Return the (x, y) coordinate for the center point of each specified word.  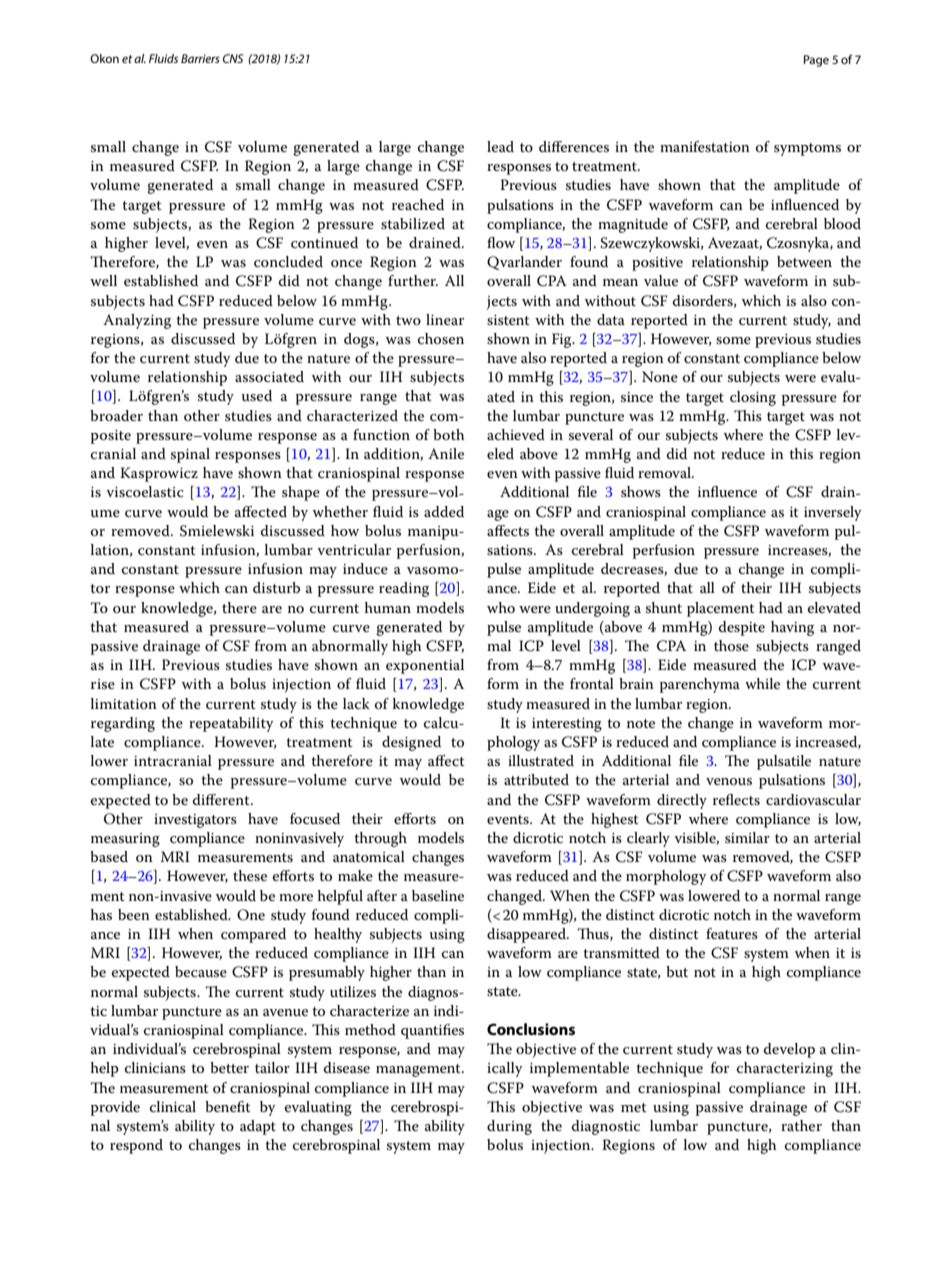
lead (500, 146)
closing (753, 398)
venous (729, 781)
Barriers (200, 58)
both (449, 434)
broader (116, 415)
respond (136, 1146)
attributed (536, 779)
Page (816, 61)
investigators (195, 821)
